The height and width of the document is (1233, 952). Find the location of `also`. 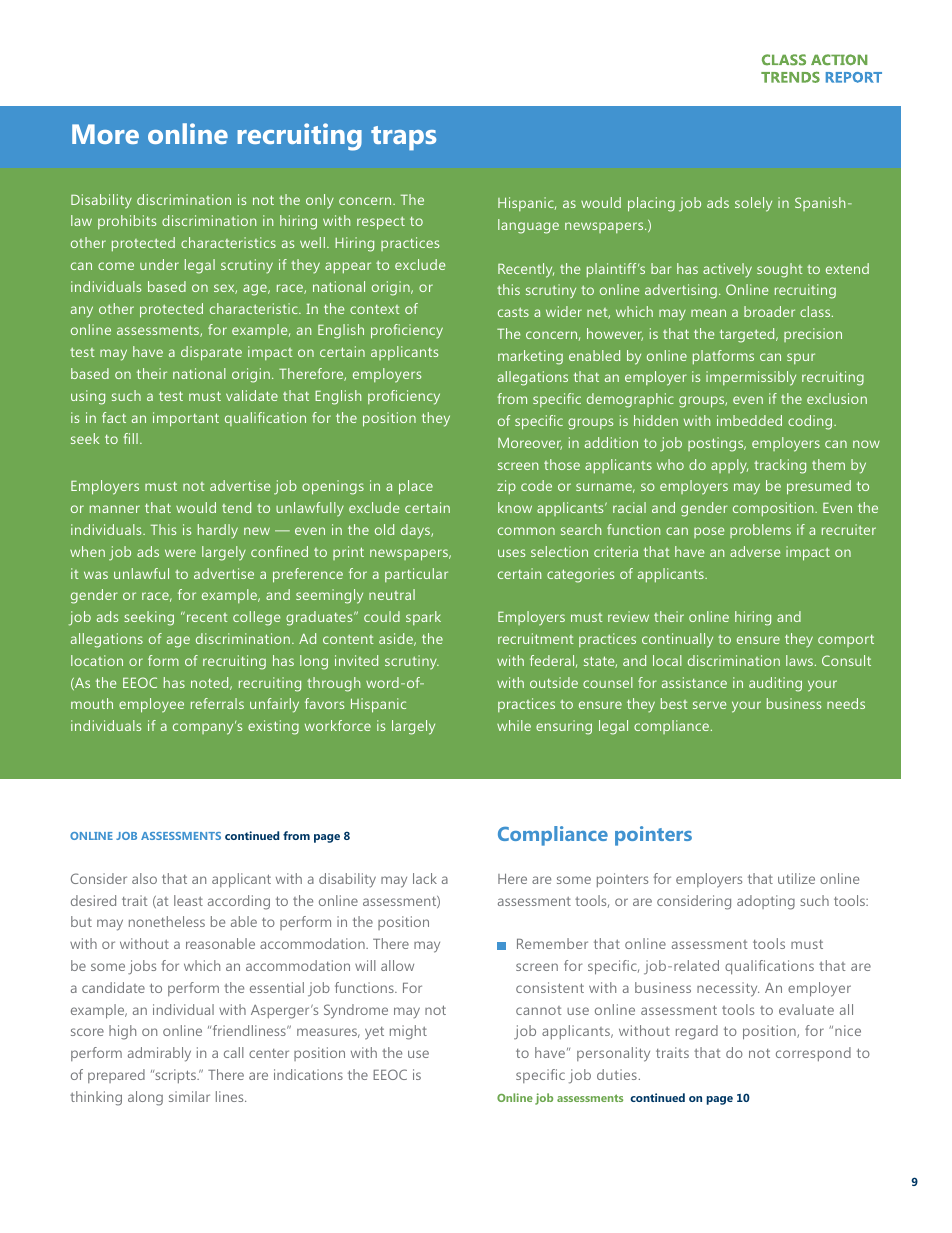

also is located at coordinates (144, 878).
